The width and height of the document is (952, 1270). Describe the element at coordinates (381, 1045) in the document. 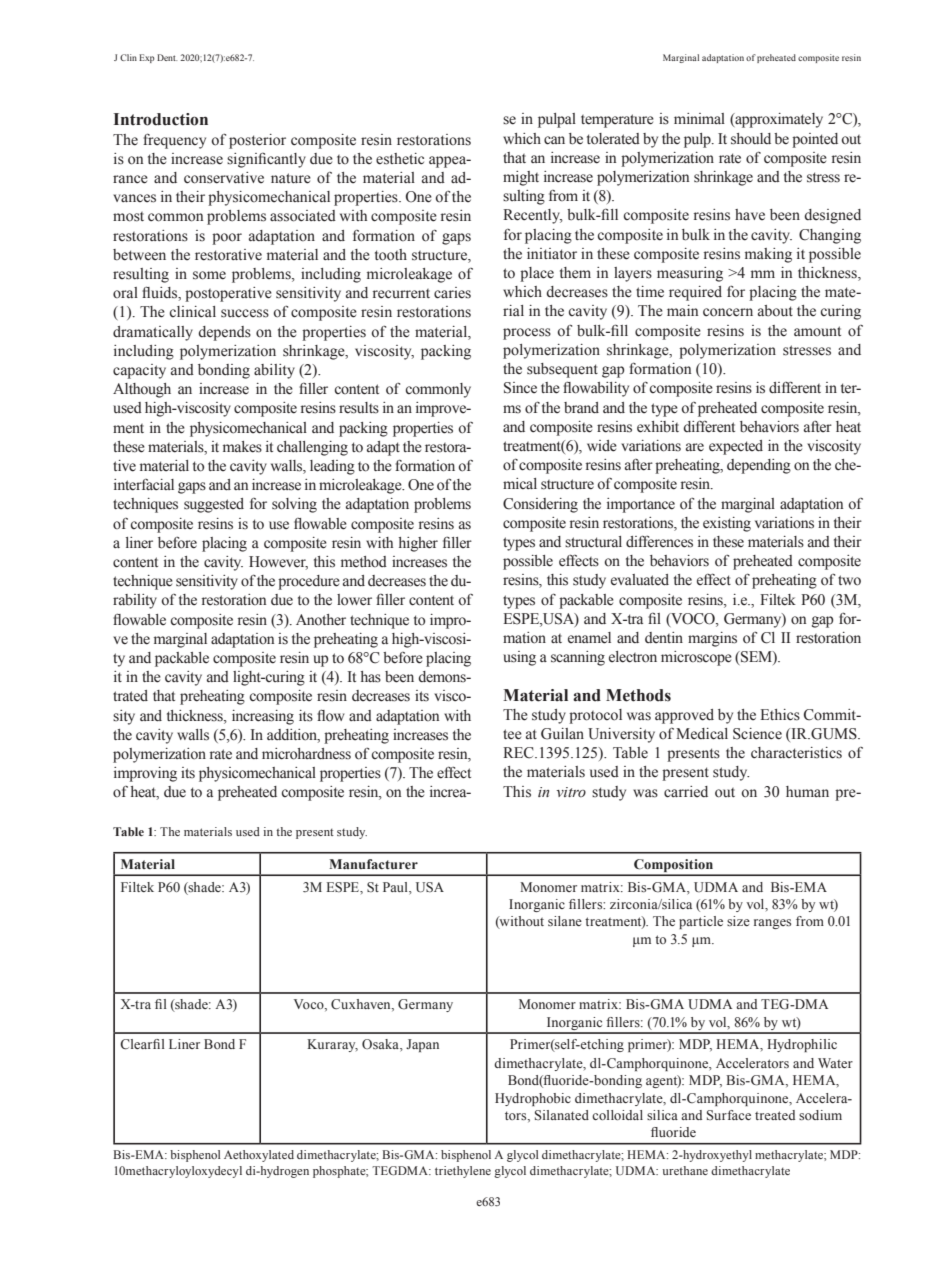

I see `Osaka` at that location.
